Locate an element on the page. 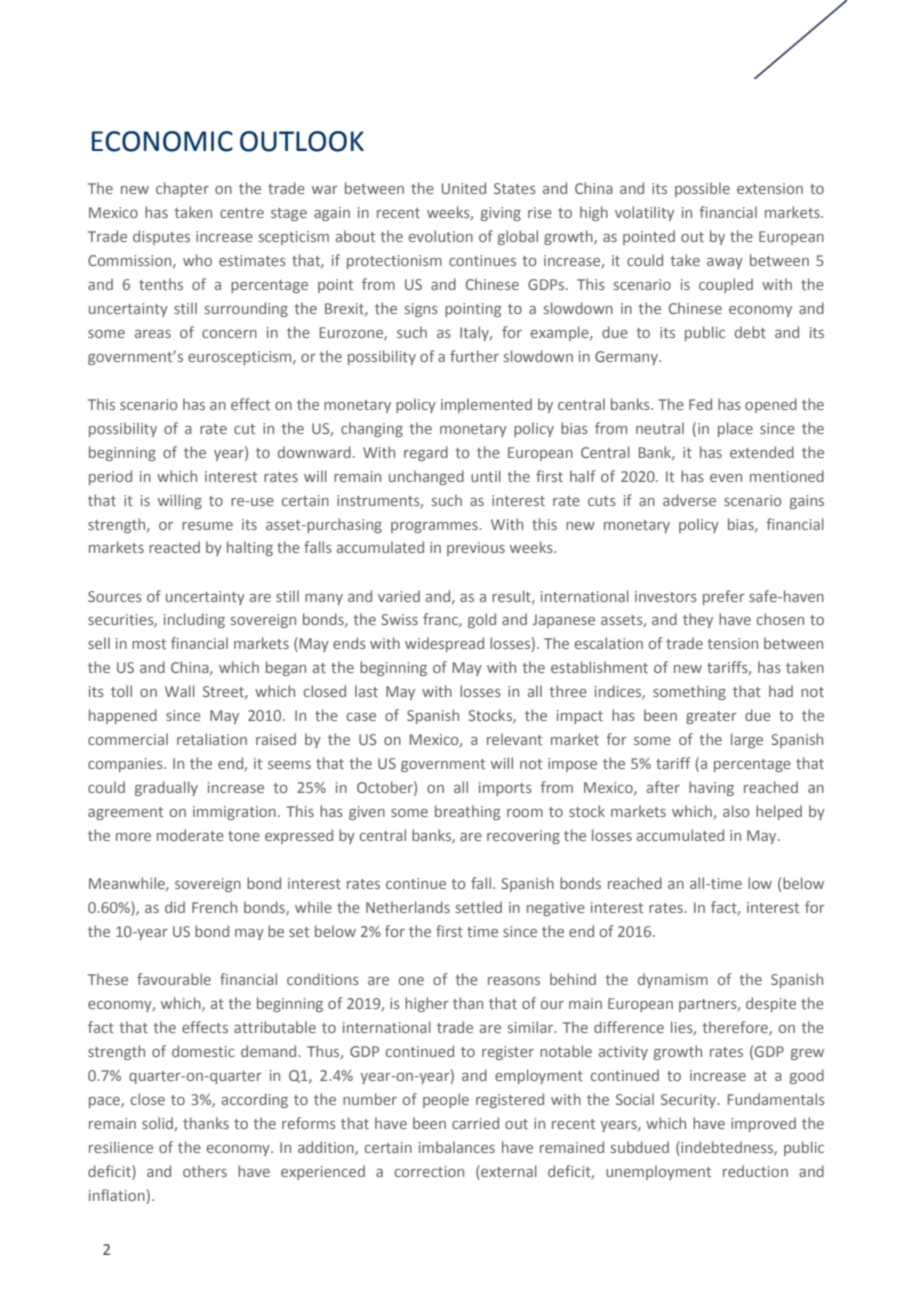 This image has width=924, height=1307. chapter is located at coordinates (182, 189).
